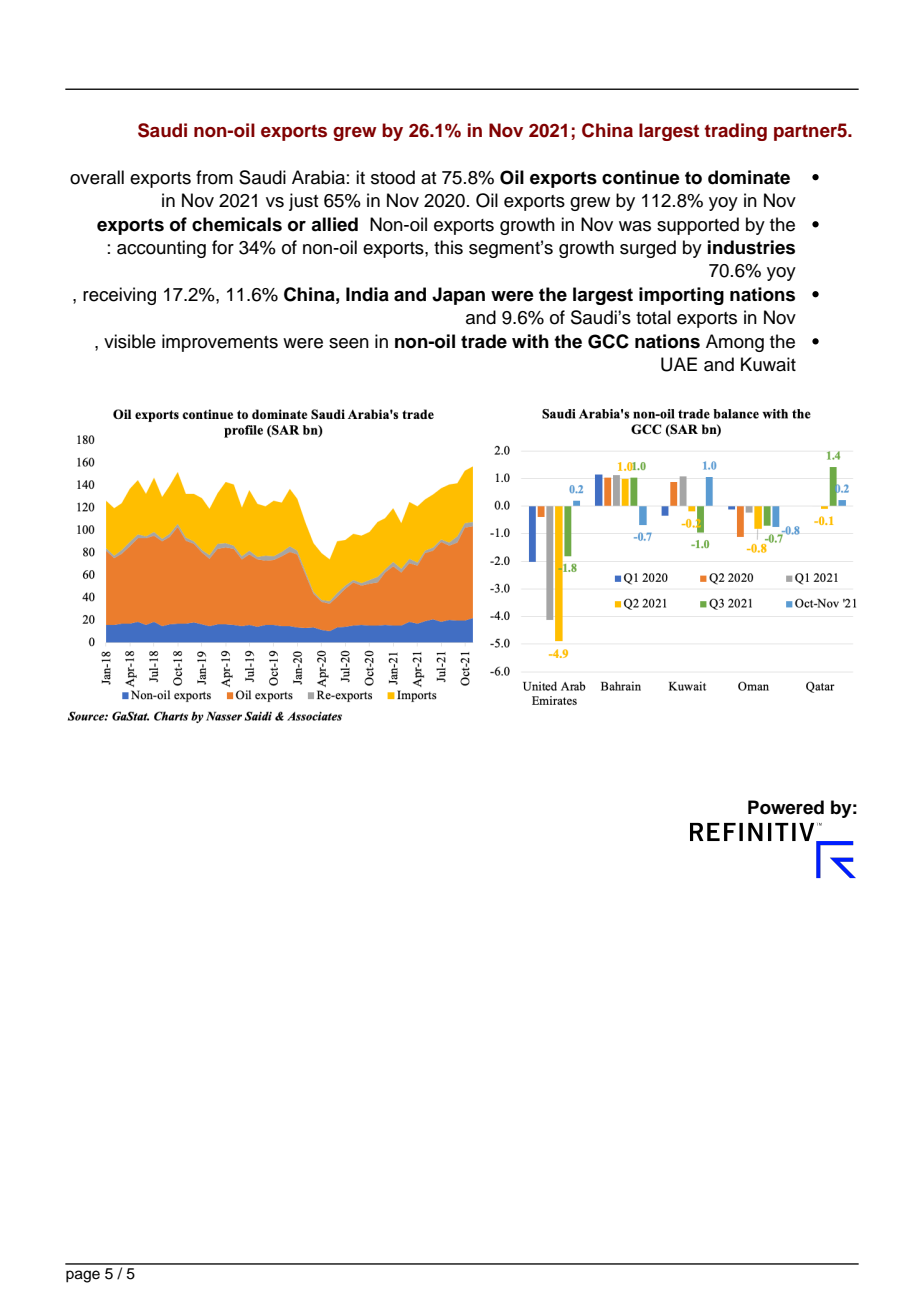  What do you see at coordinates (130, 341) in the screenshot?
I see `visible` at bounding box center [130, 341].
